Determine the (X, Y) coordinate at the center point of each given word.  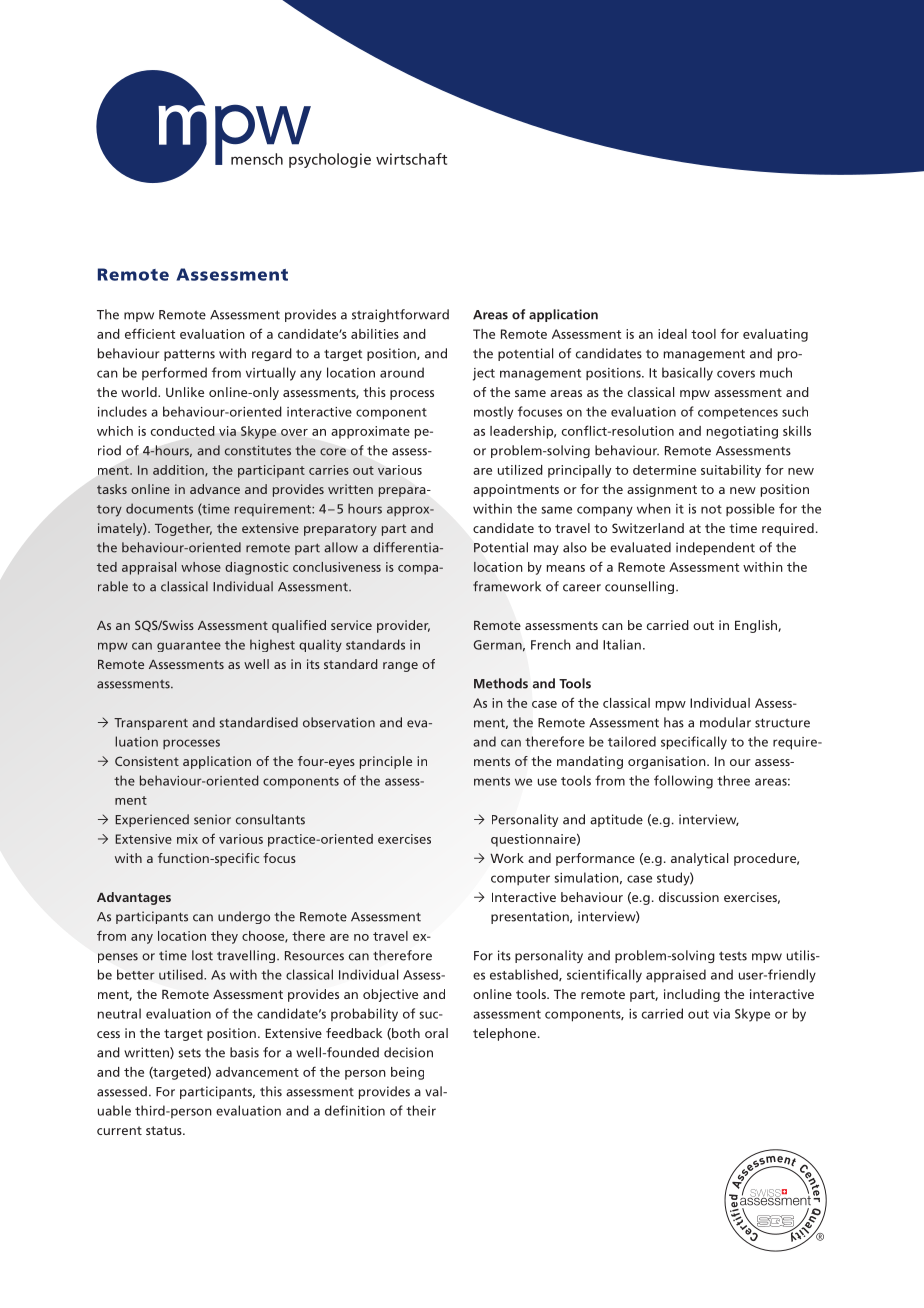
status (165, 1130)
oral (436, 1033)
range (400, 667)
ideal (672, 334)
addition (179, 471)
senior (212, 819)
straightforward (400, 315)
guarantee (189, 646)
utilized (520, 470)
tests (733, 956)
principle (386, 762)
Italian (622, 644)
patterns (189, 355)
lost (202, 955)
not (711, 509)
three (733, 780)
